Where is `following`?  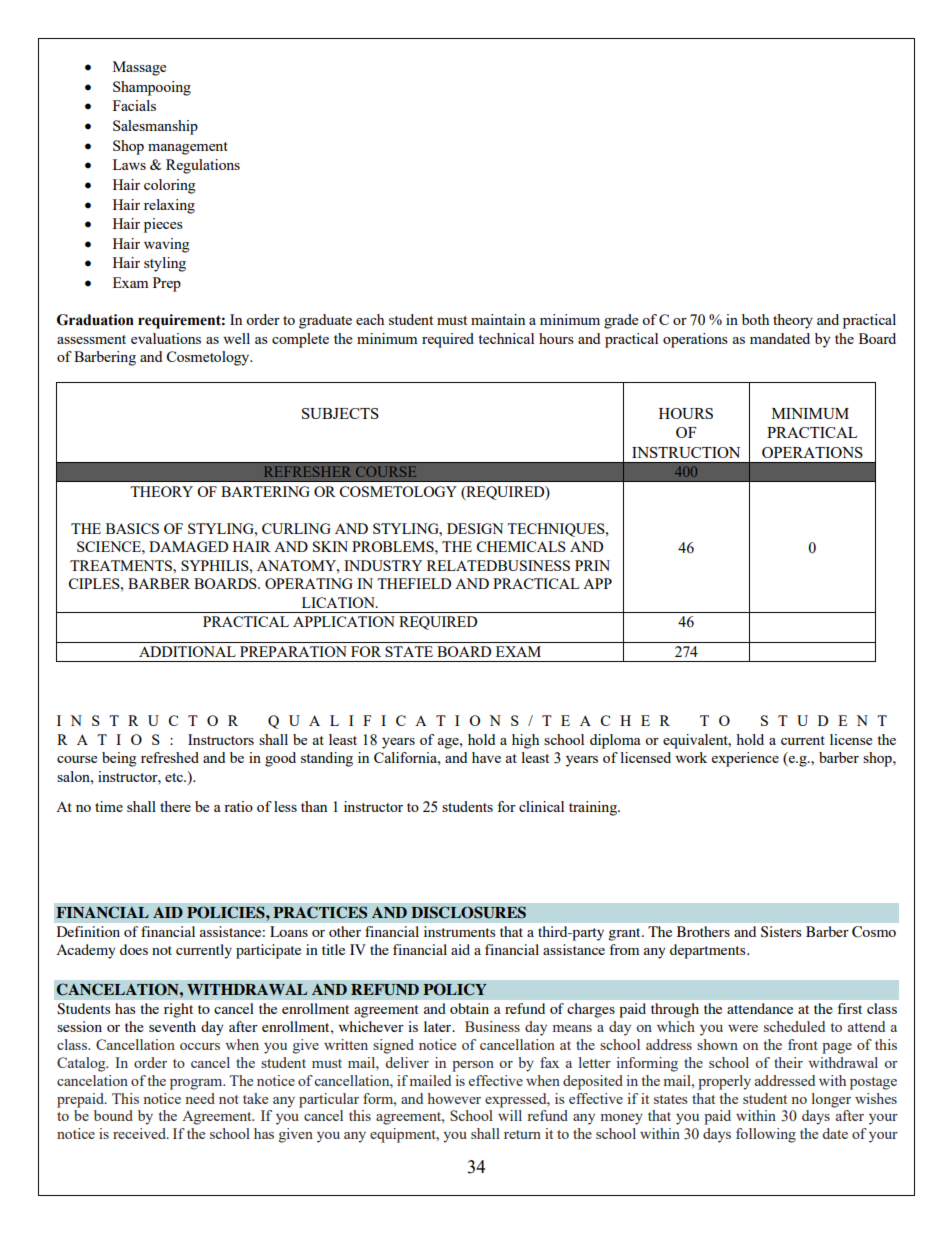
following is located at coordinates (766, 1135).
